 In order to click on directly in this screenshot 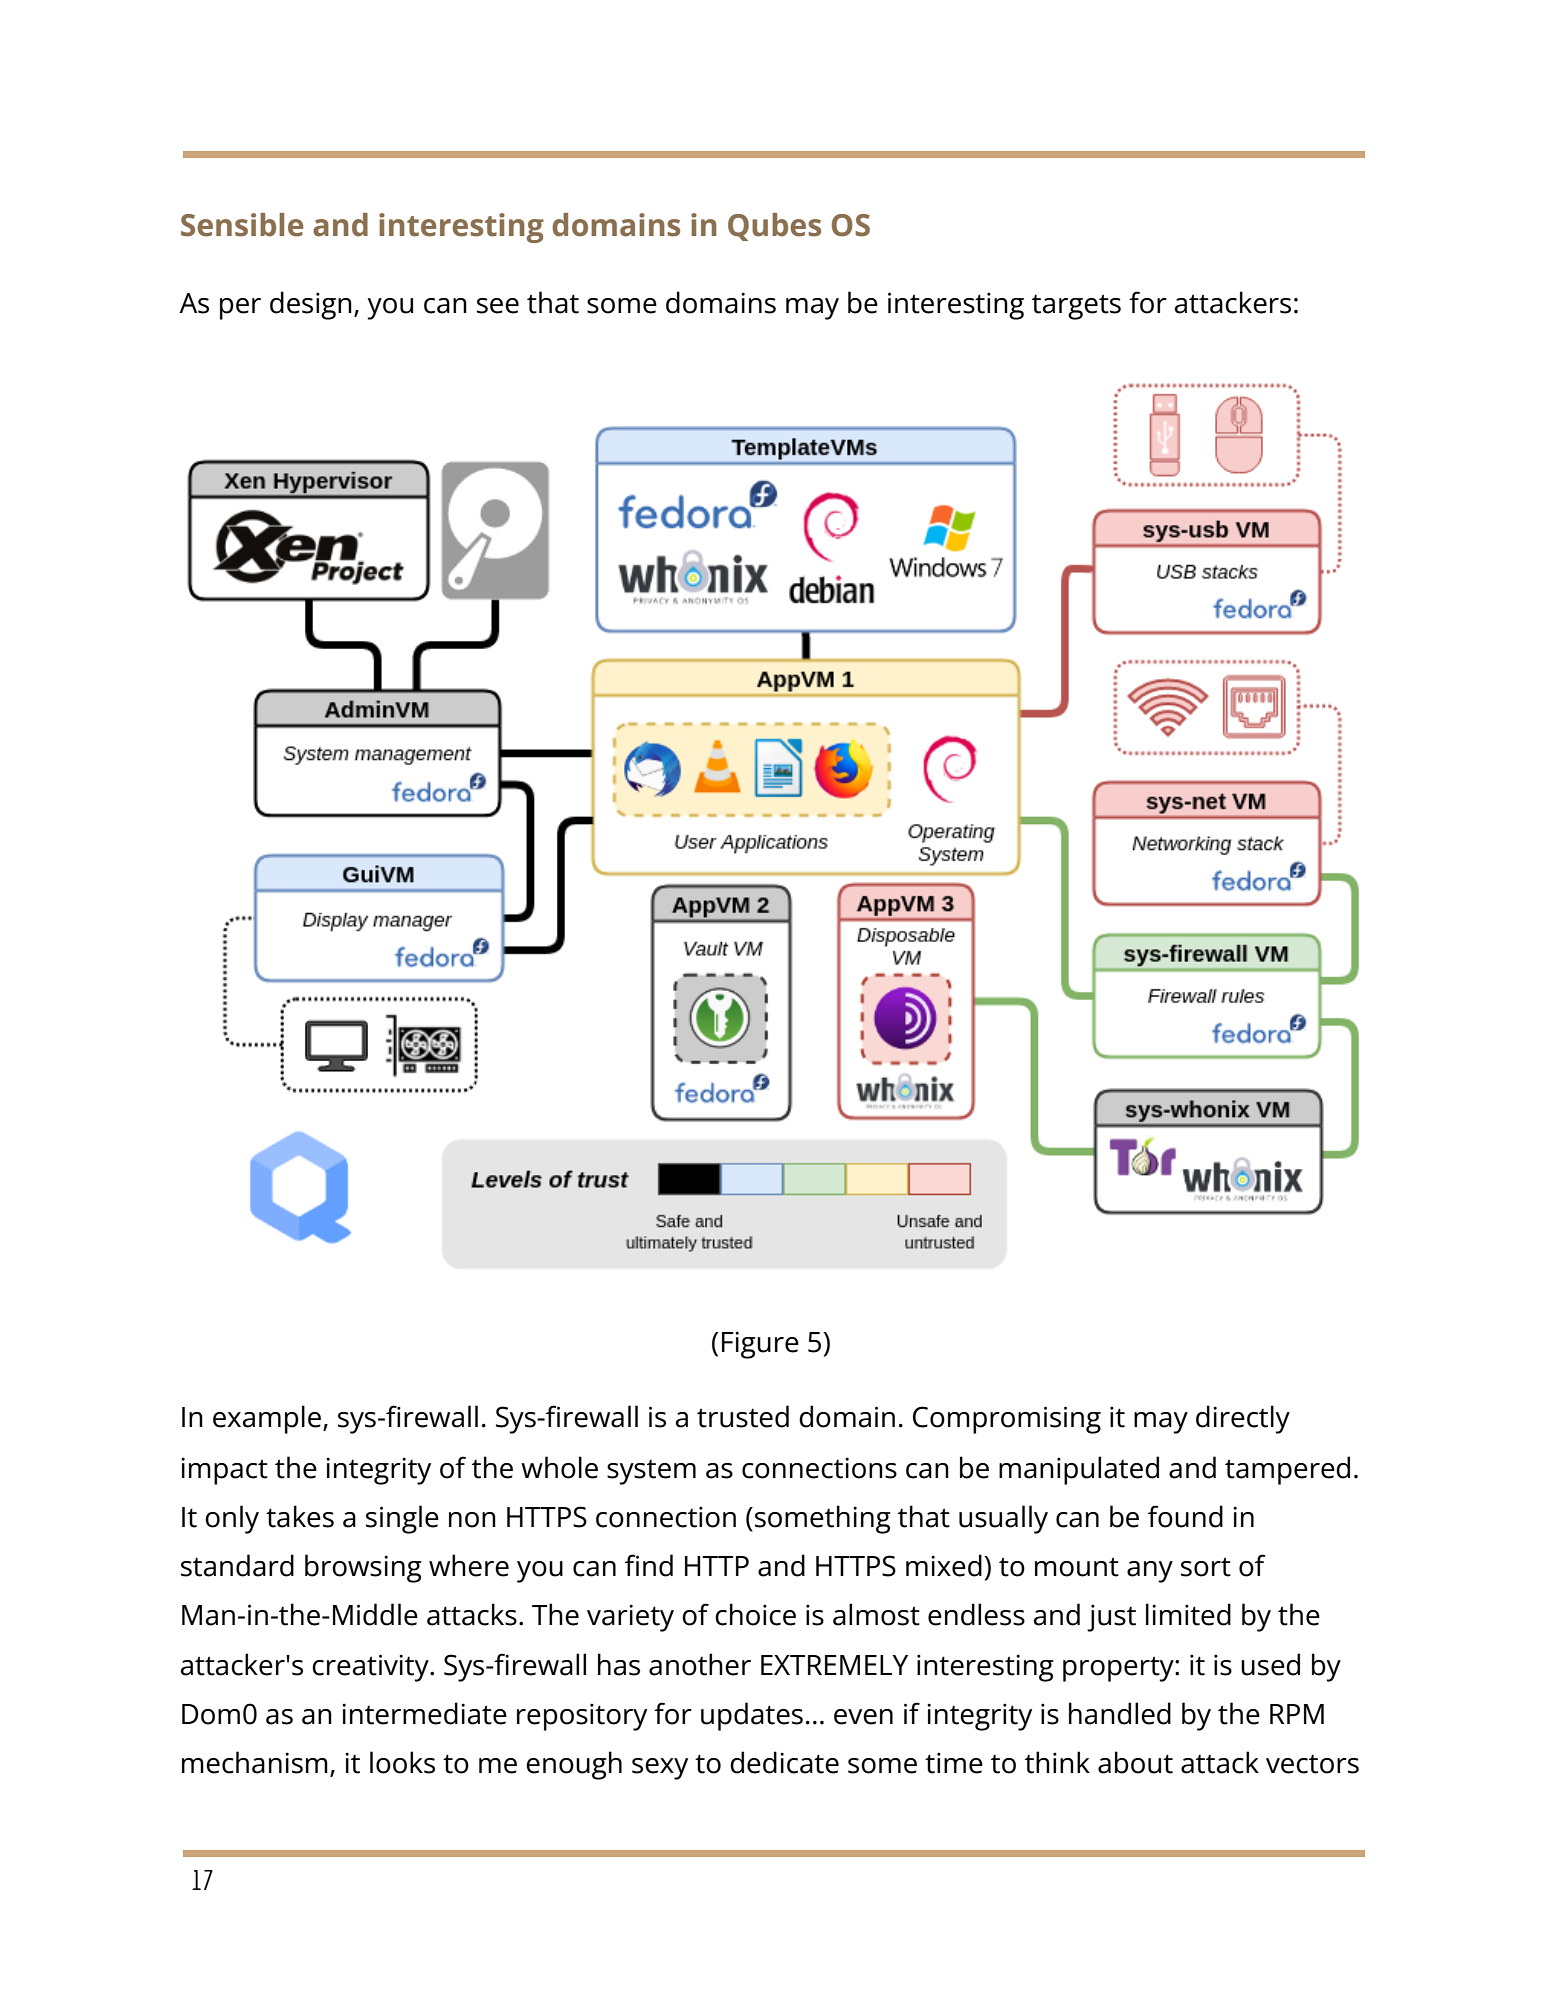, I will do `click(1243, 1419)`.
